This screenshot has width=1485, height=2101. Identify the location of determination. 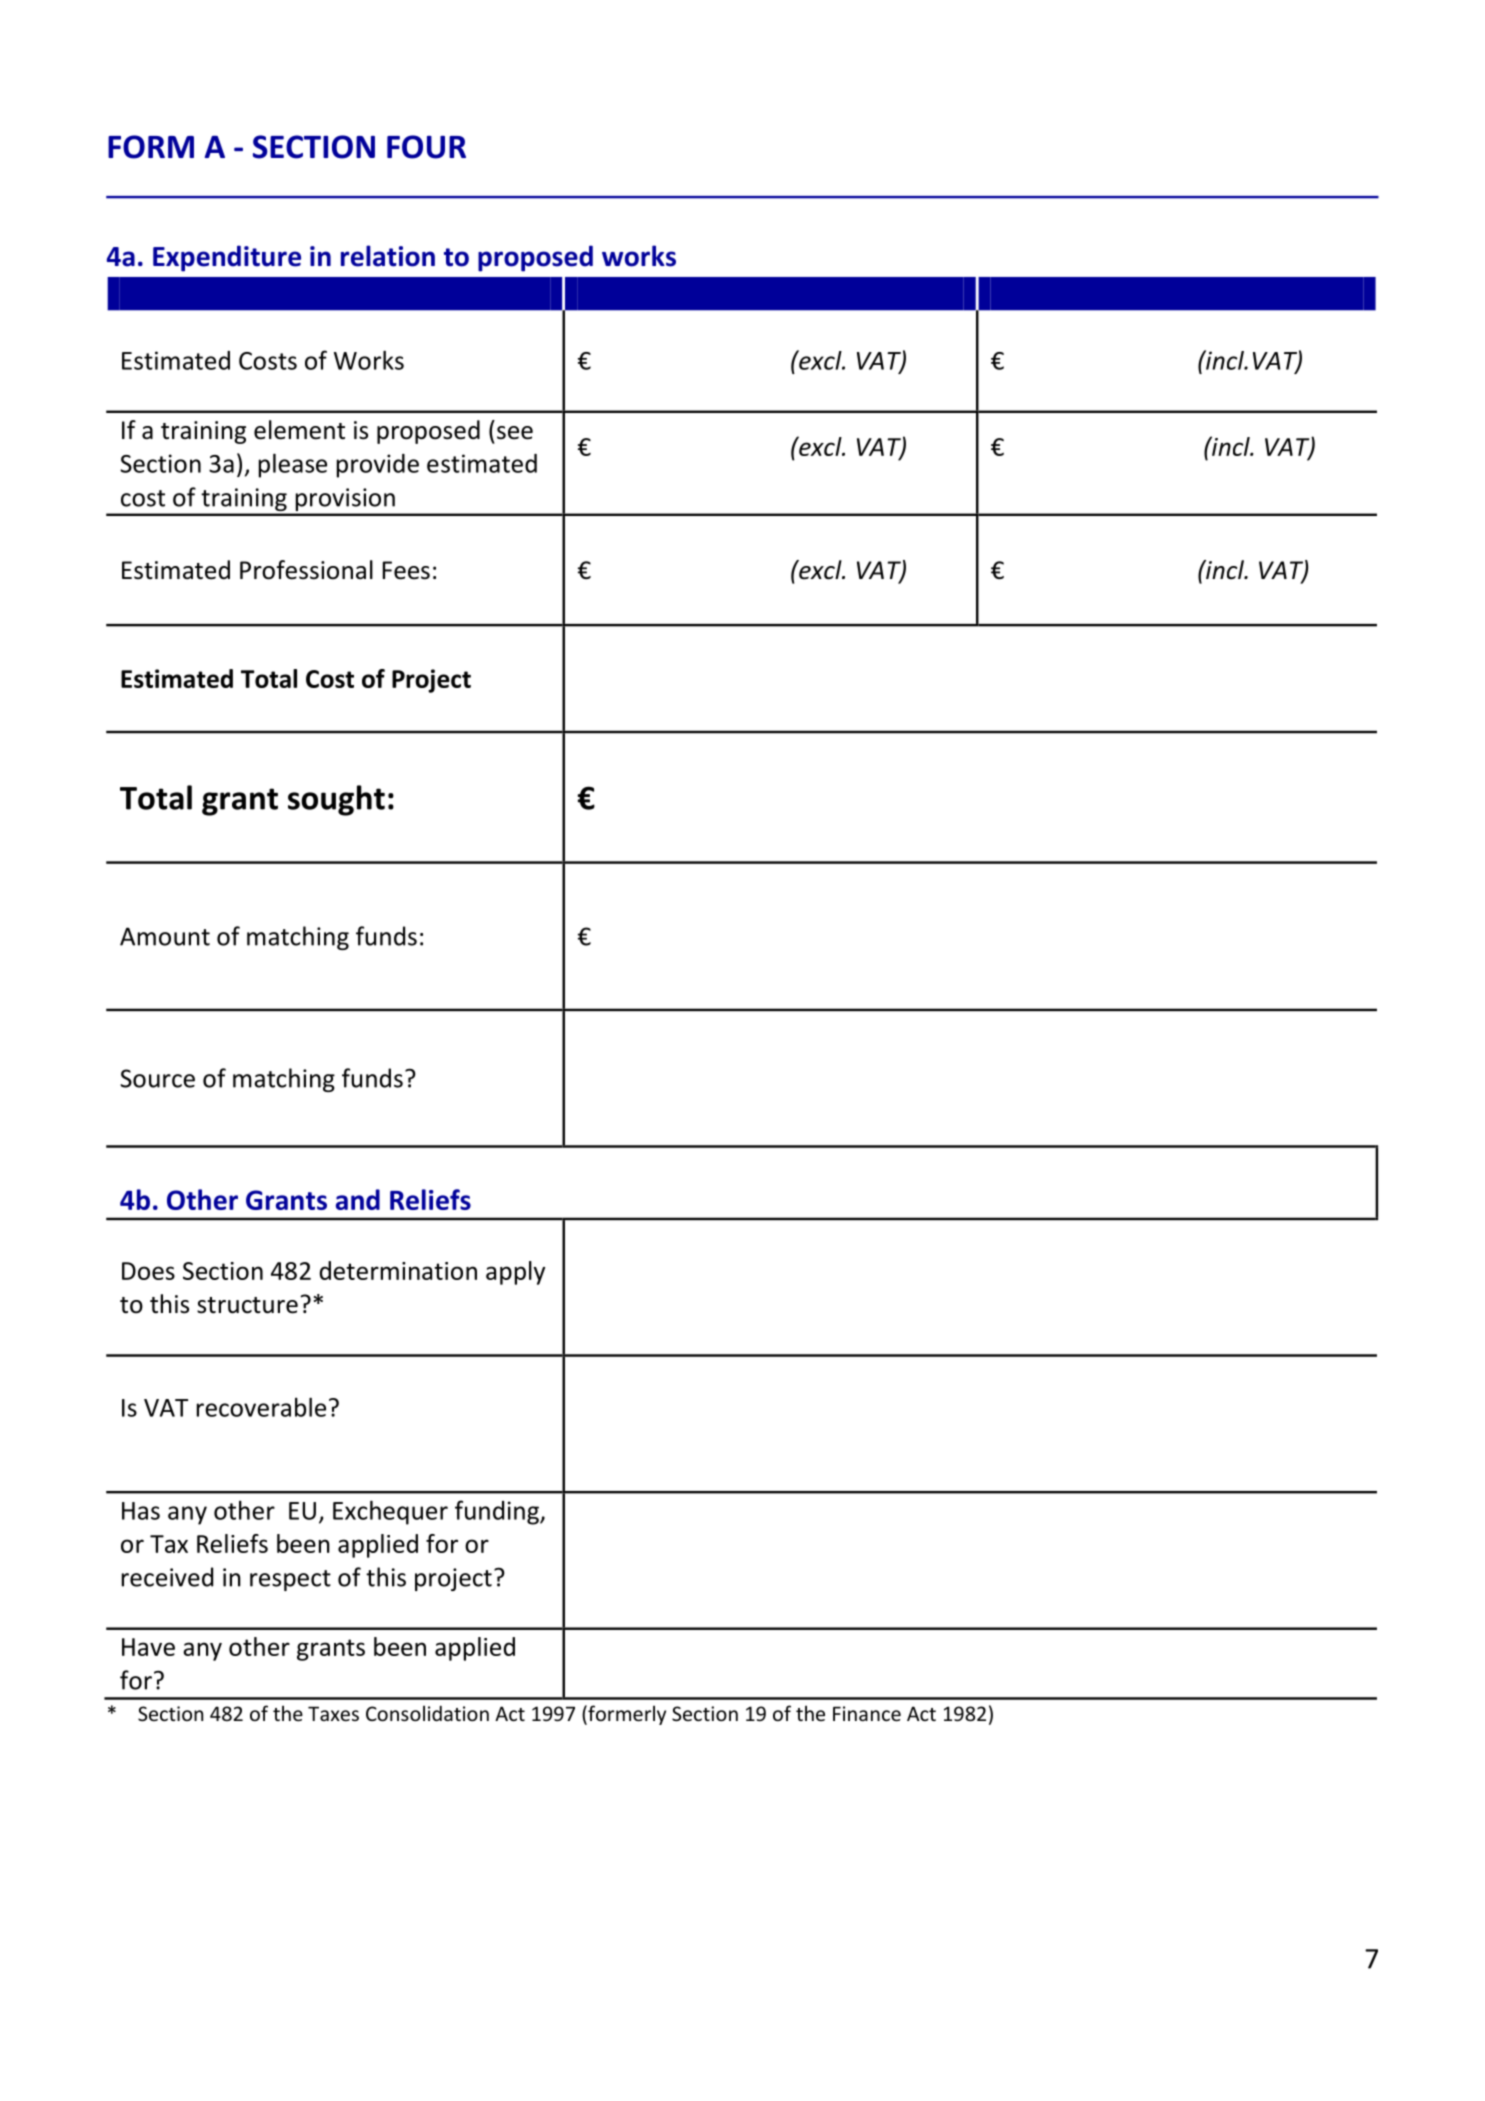
(398, 1270).
